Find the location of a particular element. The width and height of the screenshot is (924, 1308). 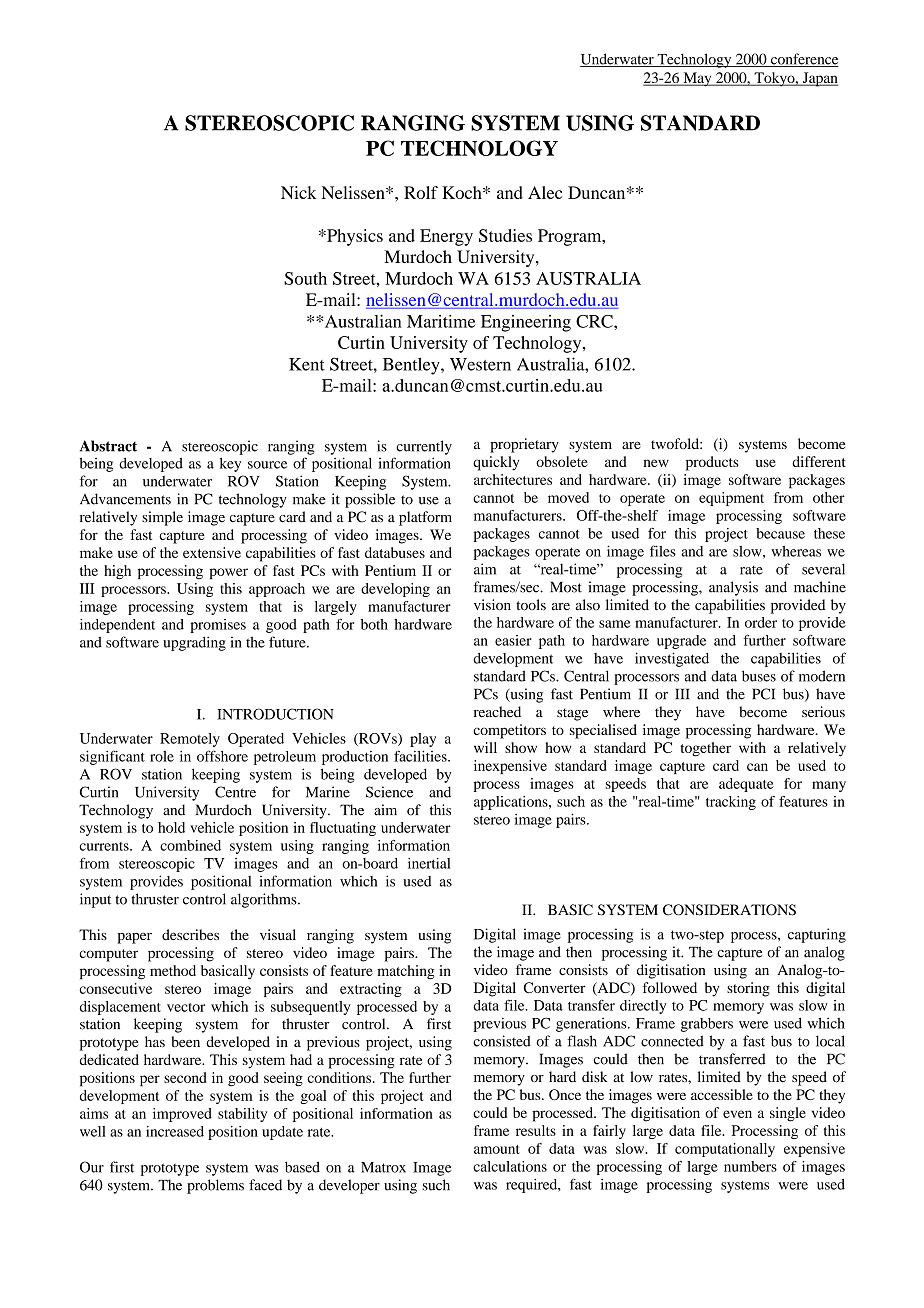

Koch is located at coordinates (463, 192).
